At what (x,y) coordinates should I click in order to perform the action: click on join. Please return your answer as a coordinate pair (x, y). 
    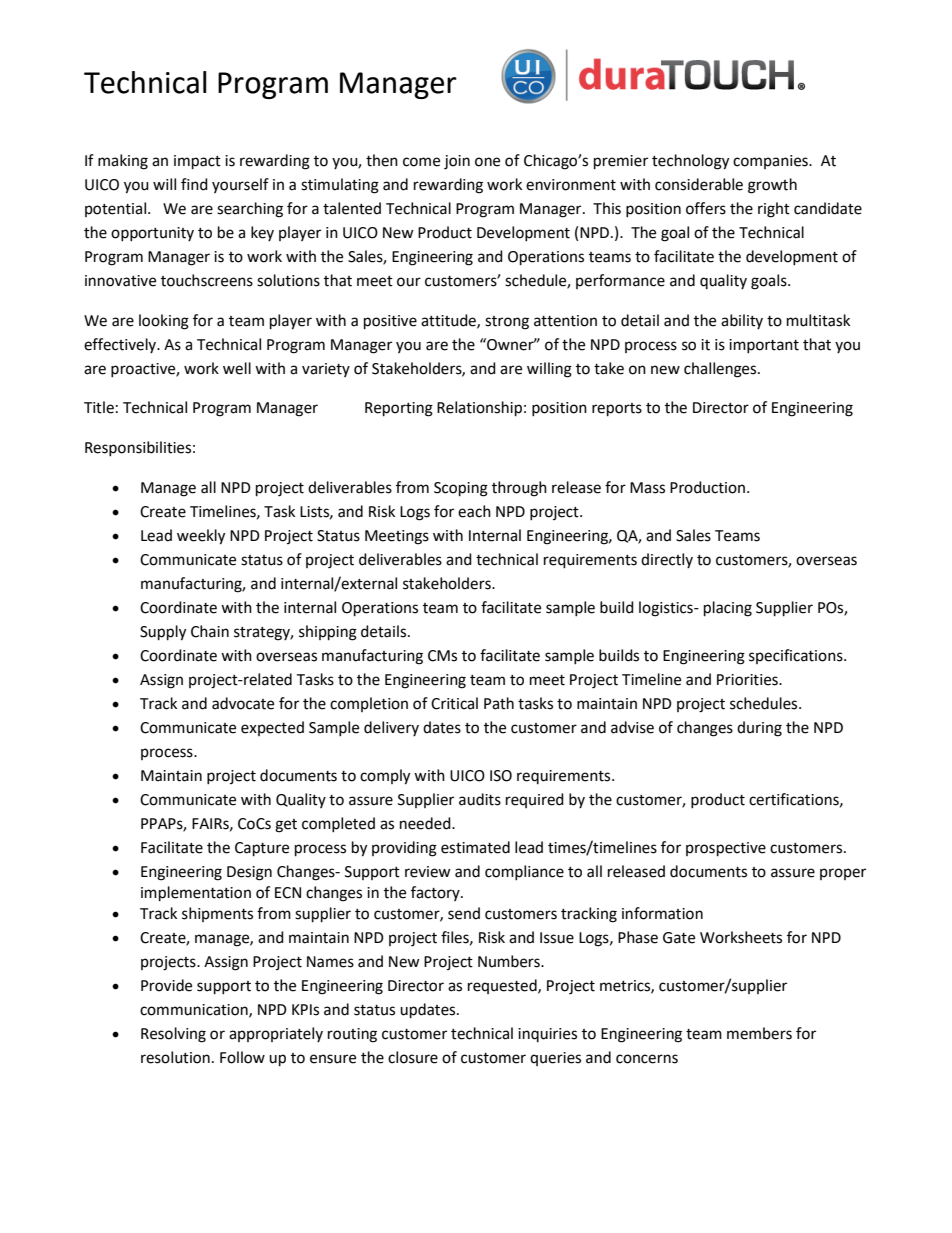
    Looking at the image, I should click on (457, 162).
